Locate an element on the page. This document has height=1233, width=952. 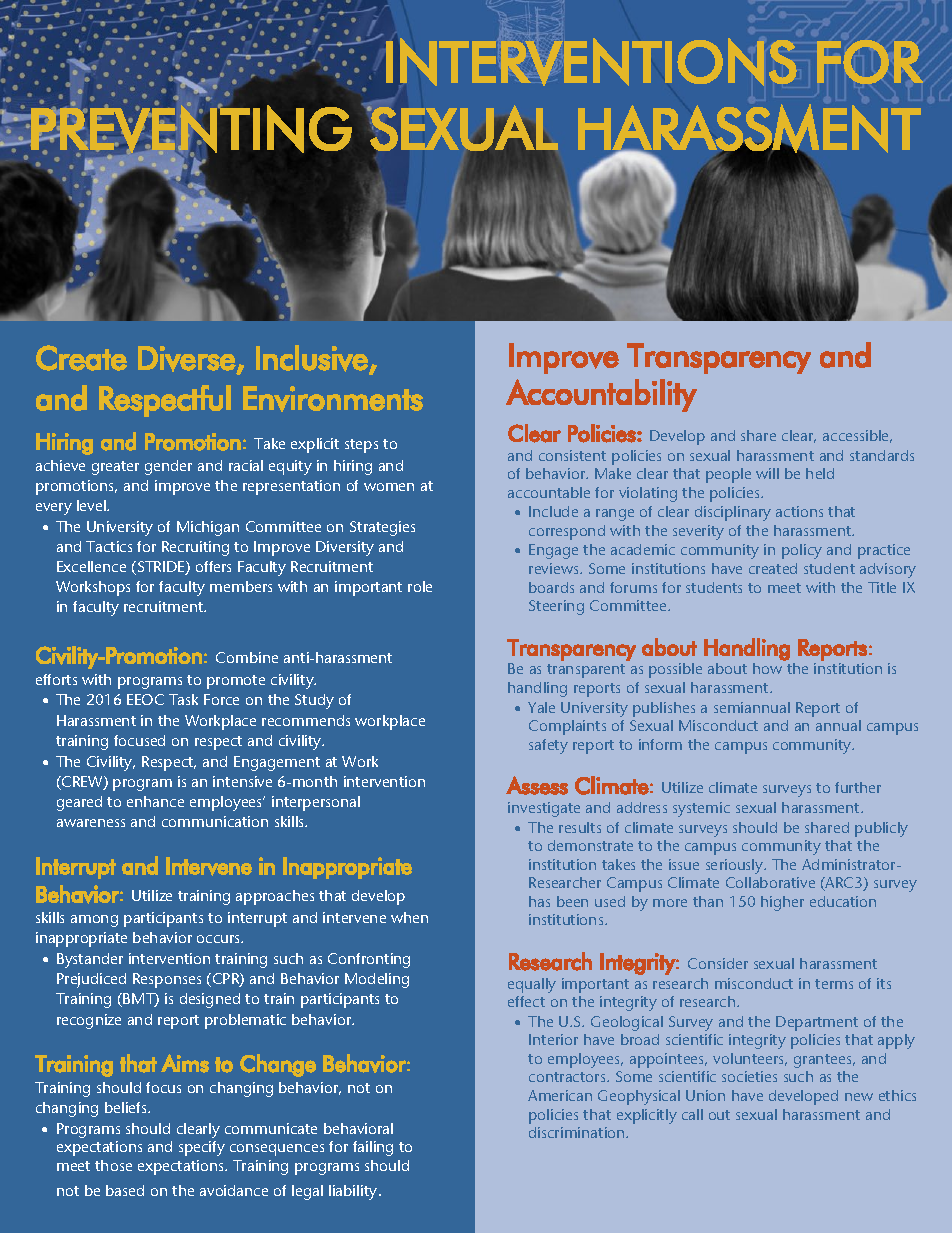
consistent is located at coordinates (572, 455).
